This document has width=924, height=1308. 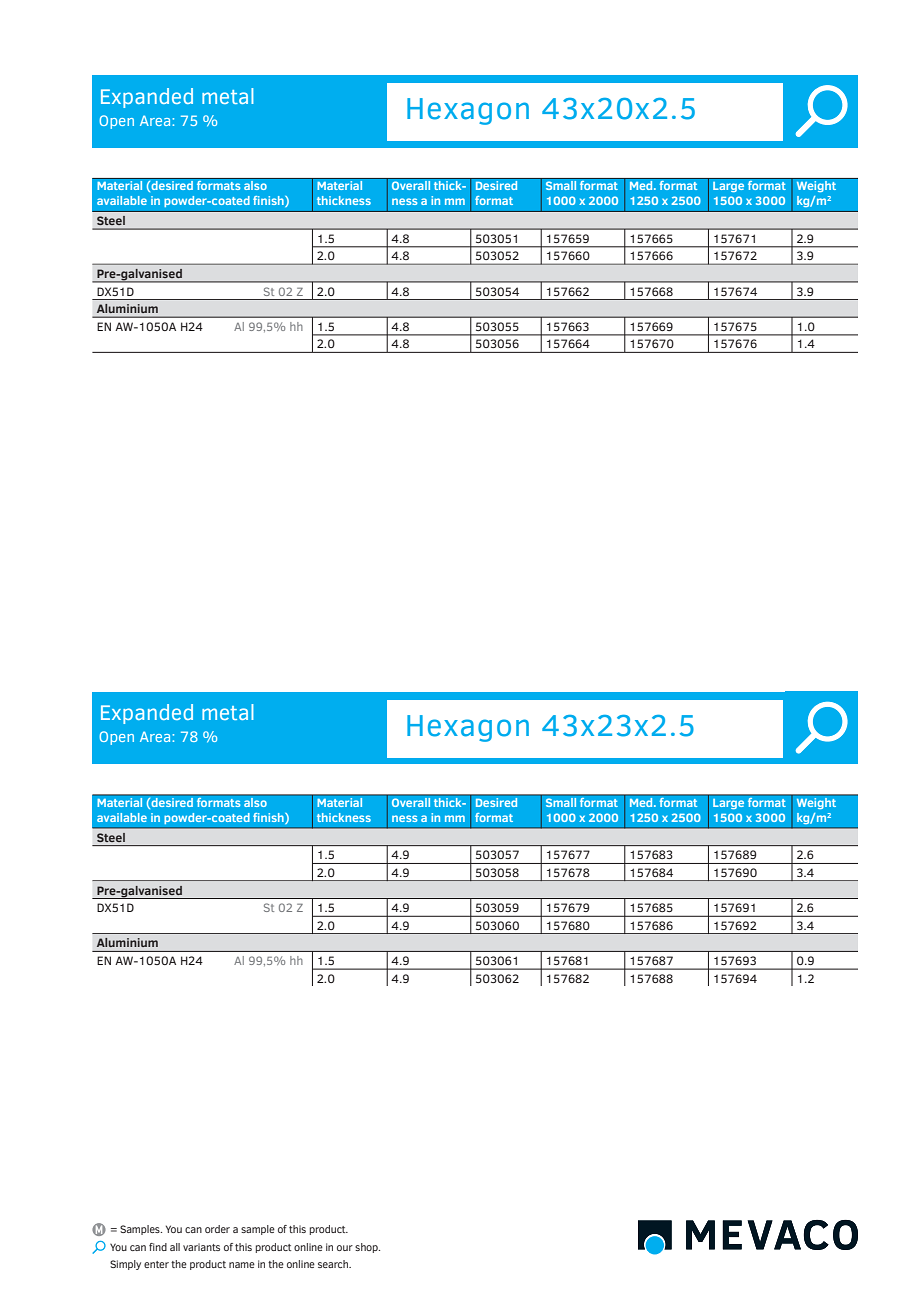 What do you see at coordinates (156, 1264) in the document?
I see `enter` at bounding box center [156, 1264].
